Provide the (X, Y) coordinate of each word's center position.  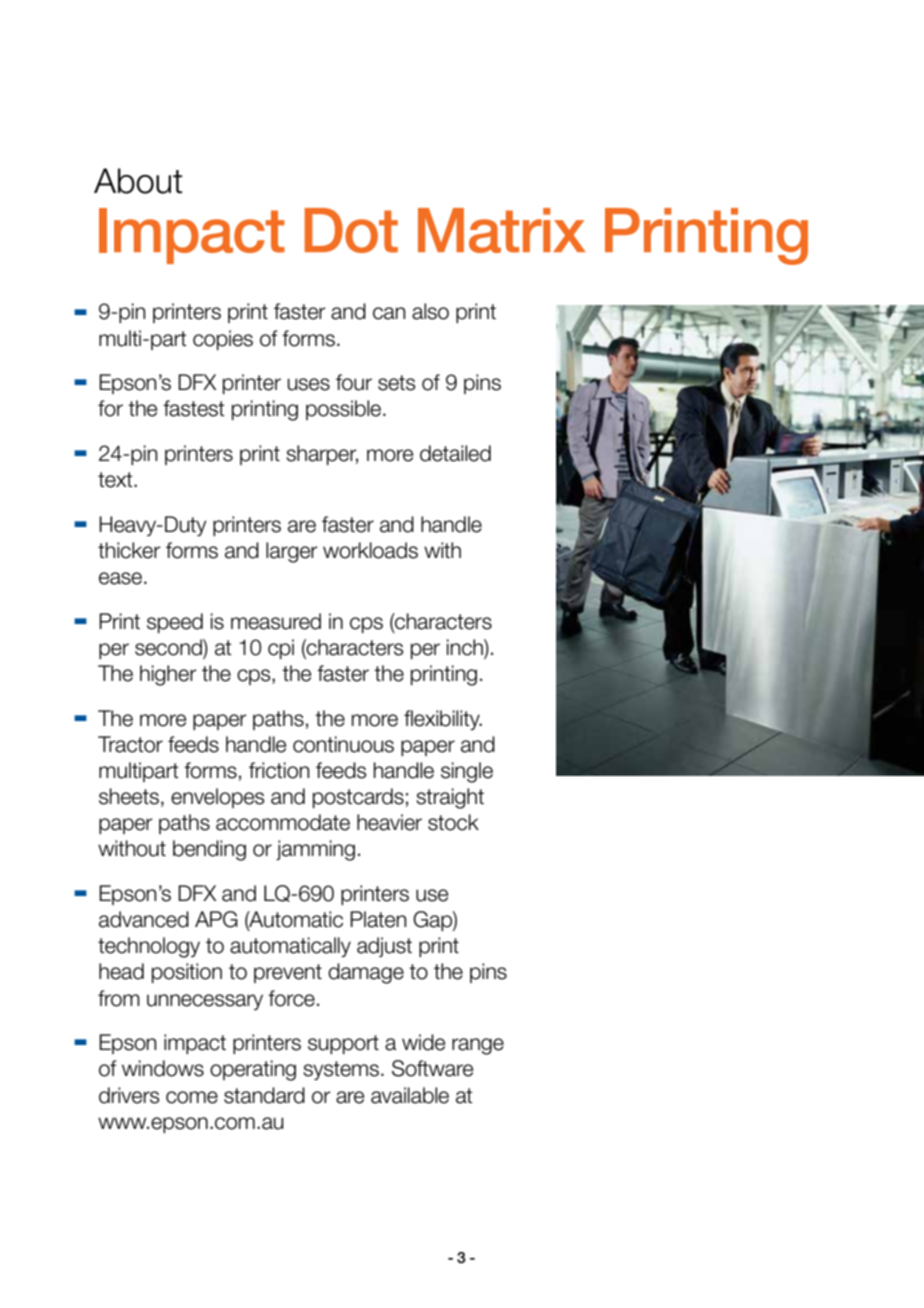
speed (175, 623)
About (138, 181)
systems (342, 1070)
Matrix (501, 230)
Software (432, 1068)
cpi (281, 649)
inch (466, 648)
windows (163, 1068)
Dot (351, 230)
